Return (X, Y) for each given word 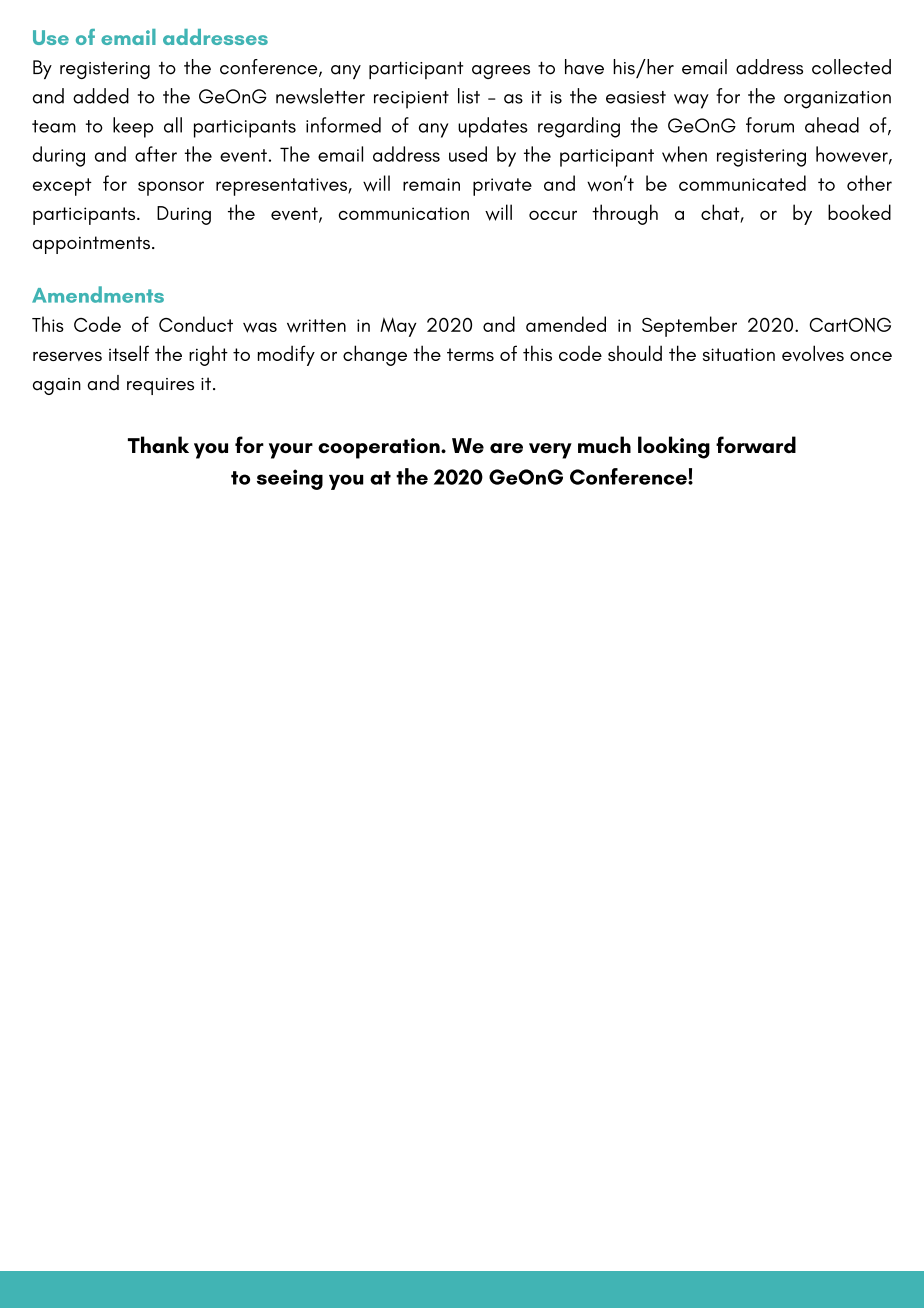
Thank (158, 444)
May (398, 327)
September (689, 326)
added (101, 96)
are (506, 448)
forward (756, 444)
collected (851, 67)
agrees (501, 72)
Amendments (98, 294)
